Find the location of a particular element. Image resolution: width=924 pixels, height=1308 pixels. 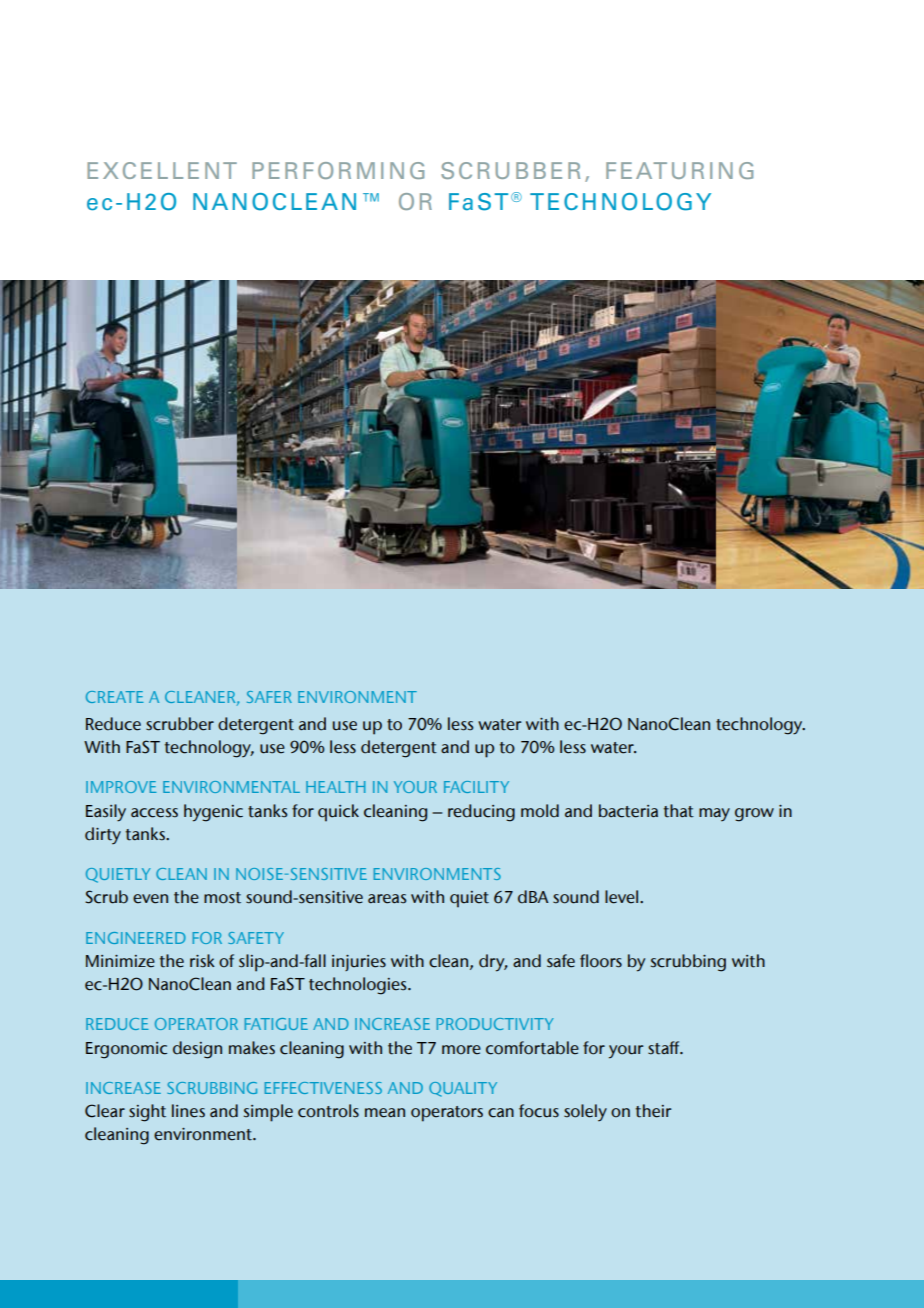

FACILITY is located at coordinates (476, 787).
